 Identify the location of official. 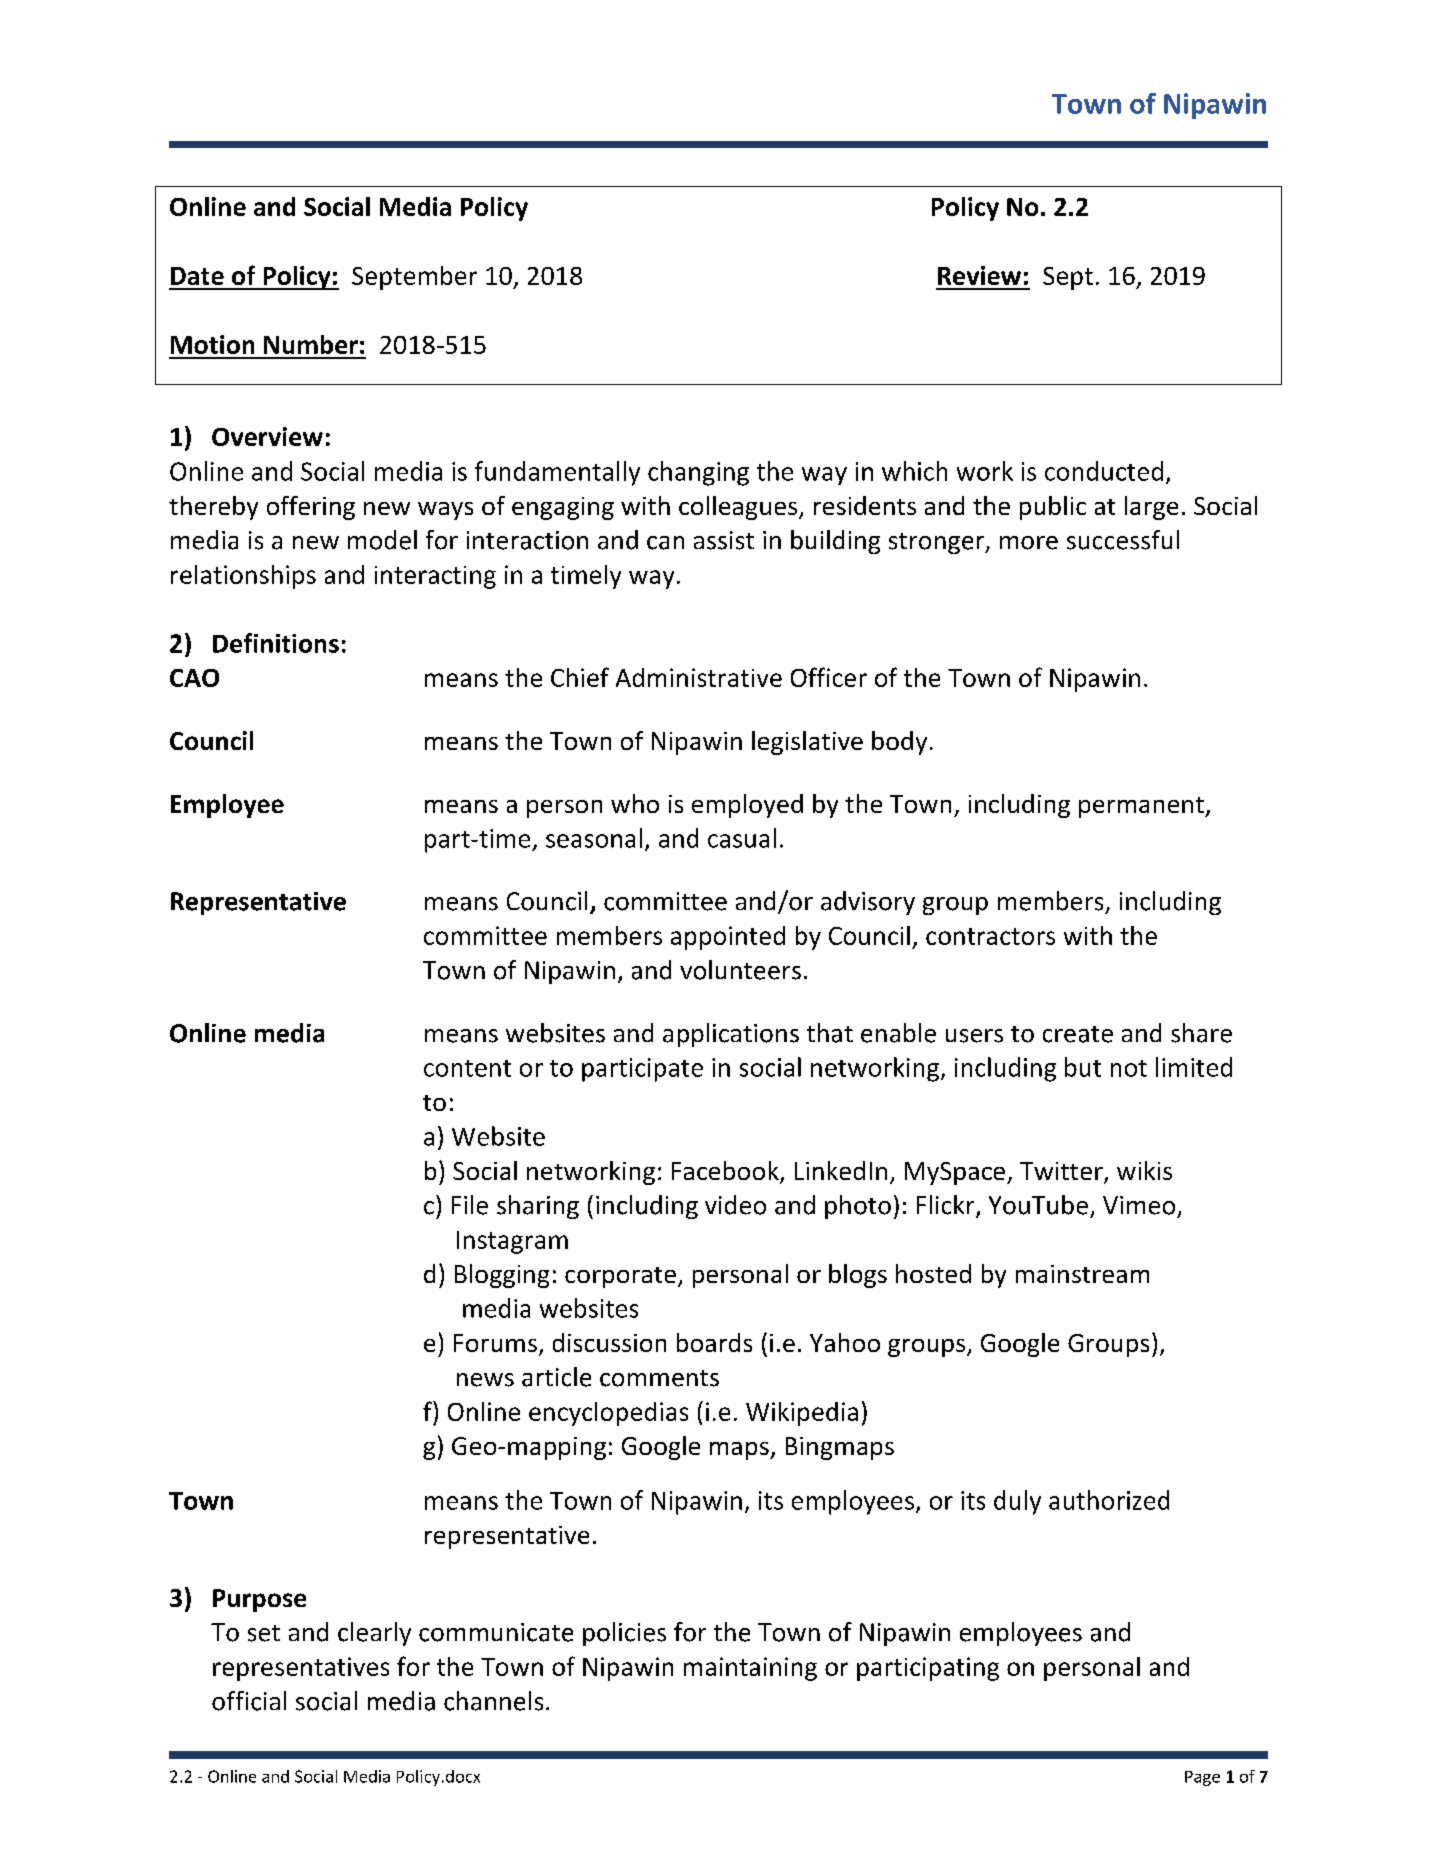
(249, 1701).
